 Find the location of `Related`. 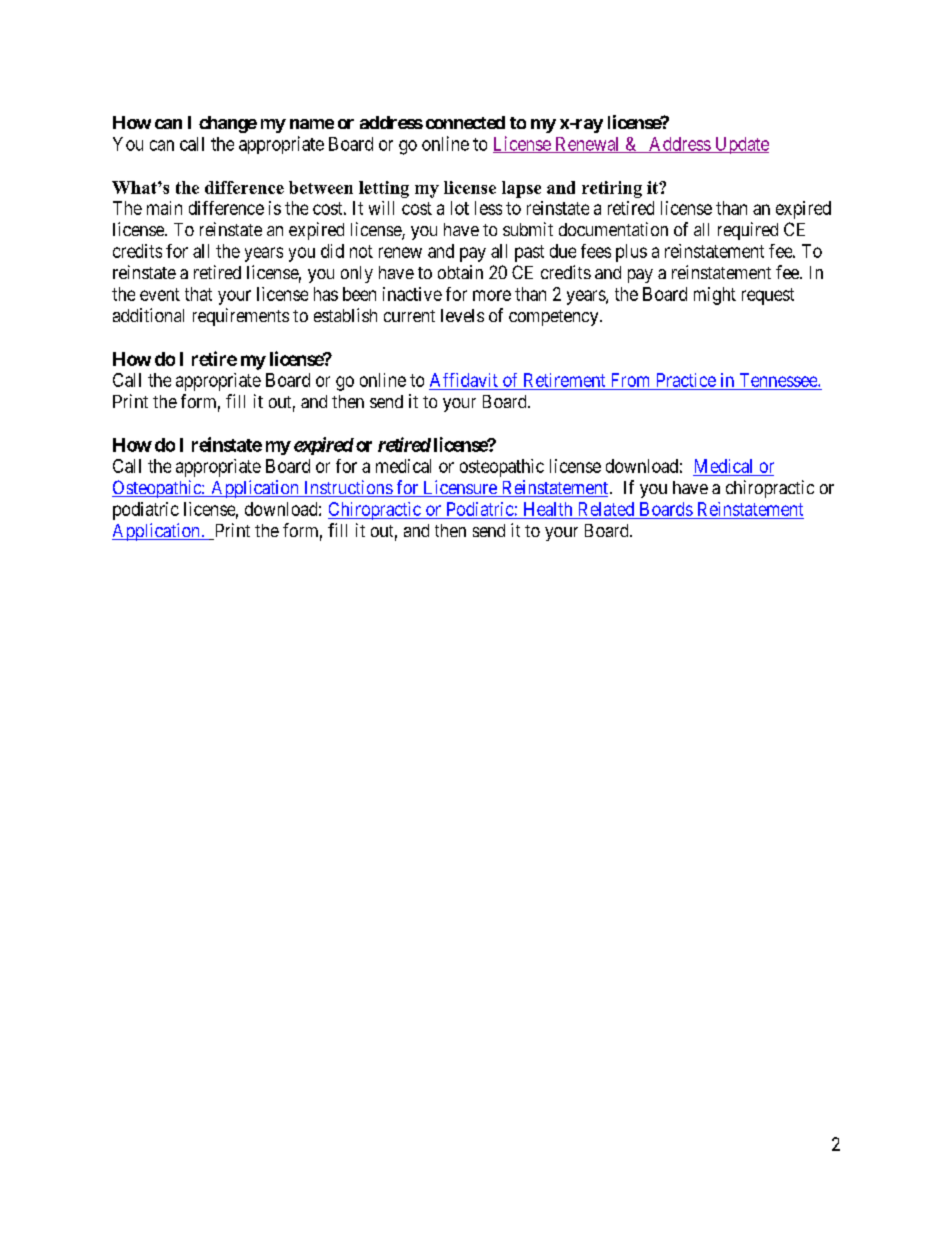

Related is located at coordinates (606, 509).
